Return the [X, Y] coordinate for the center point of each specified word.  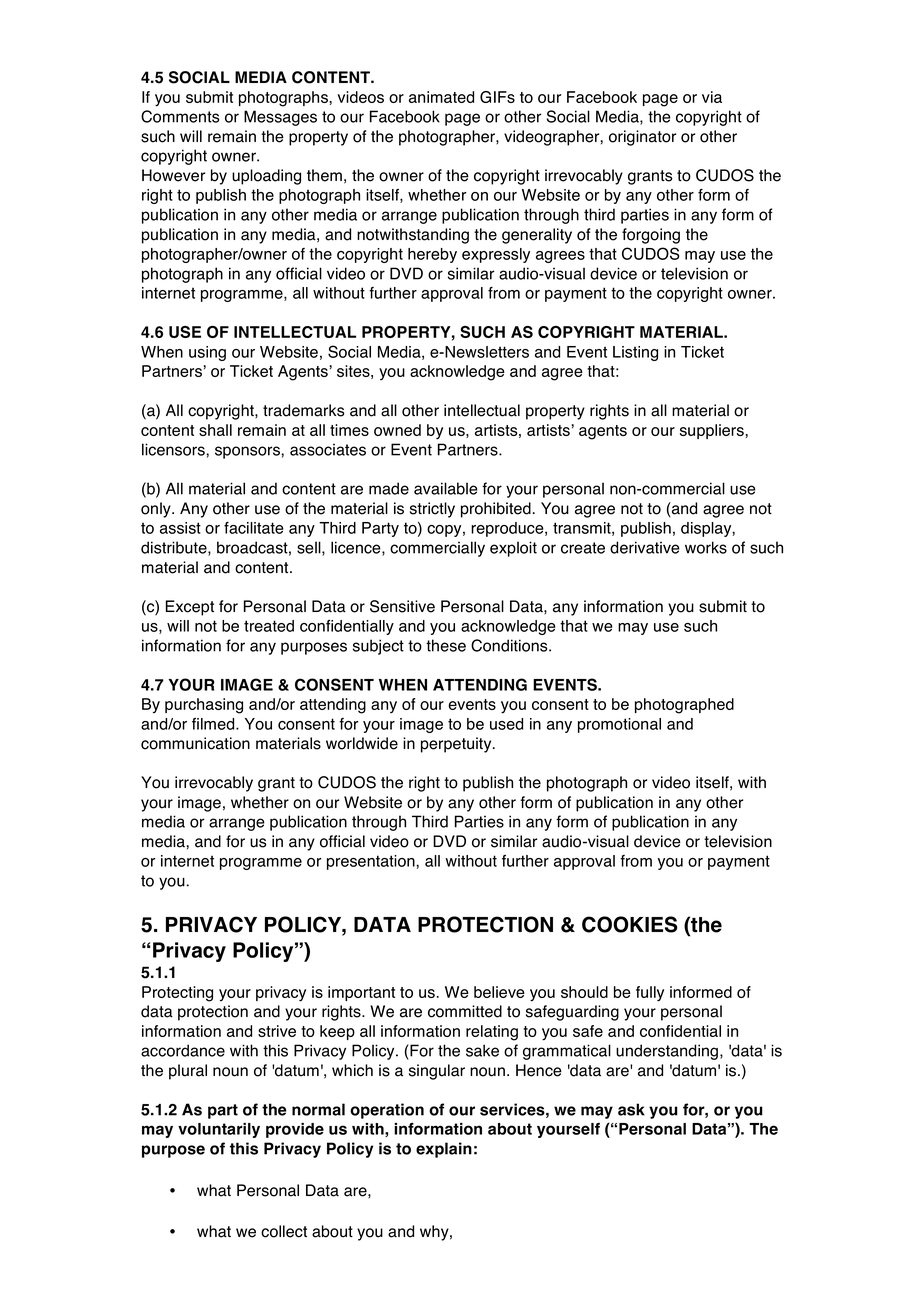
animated [441, 97]
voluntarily [219, 1130]
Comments [180, 116]
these [446, 645]
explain [444, 1150]
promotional [619, 725]
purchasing [204, 706]
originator [642, 138]
